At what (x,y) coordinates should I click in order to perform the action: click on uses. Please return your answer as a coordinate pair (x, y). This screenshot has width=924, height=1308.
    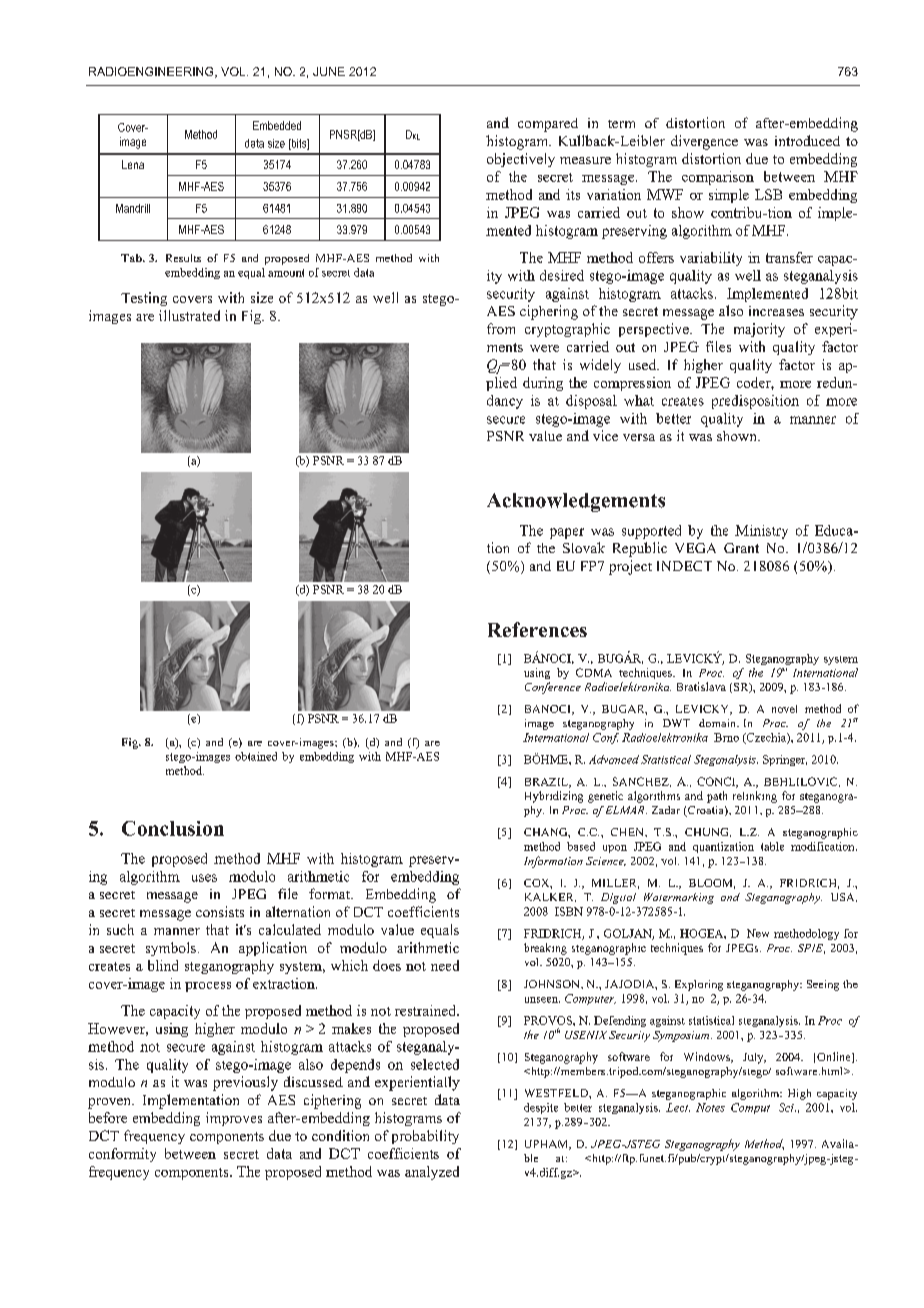
    Looking at the image, I should click on (204, 878).
